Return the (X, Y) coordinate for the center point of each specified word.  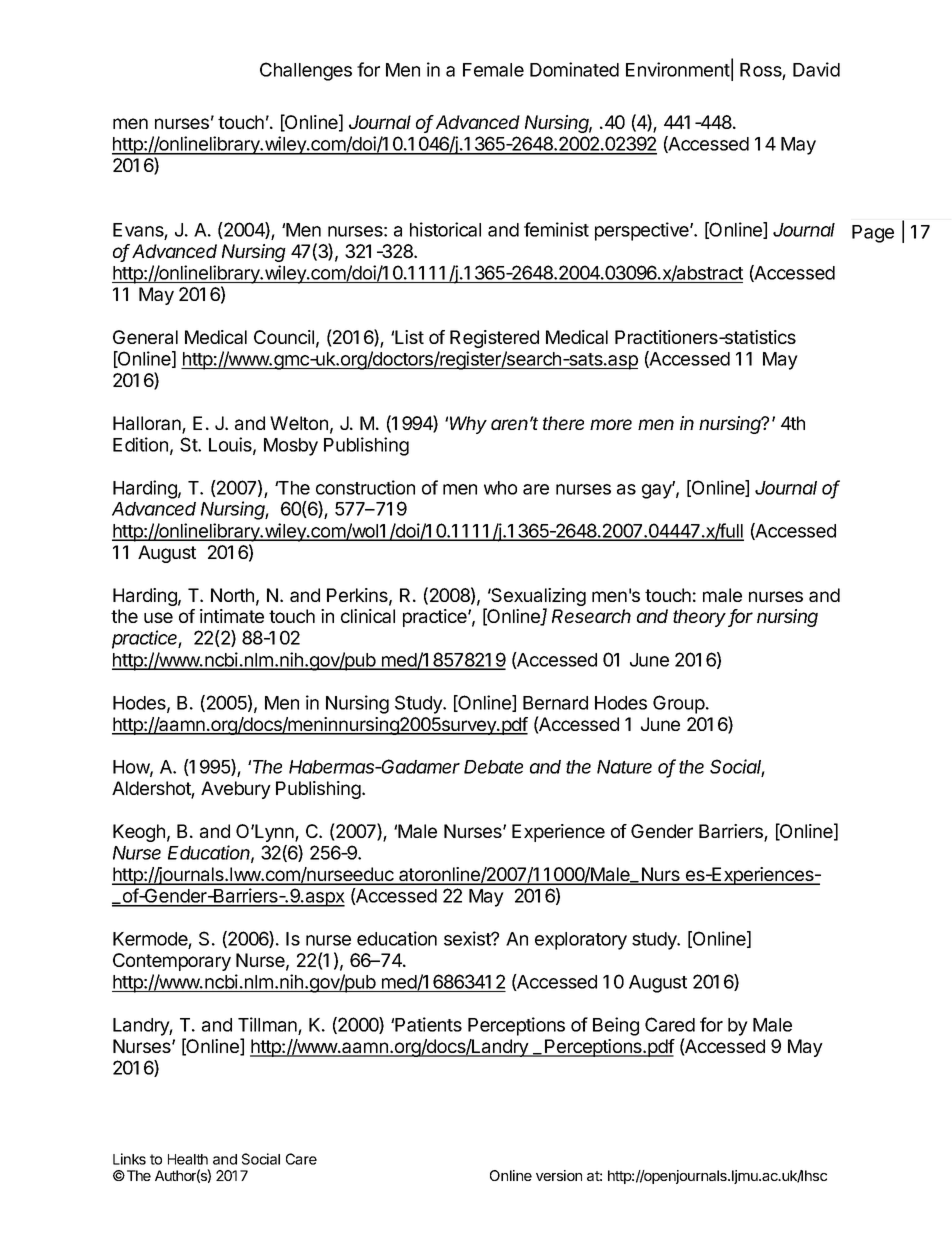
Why (468, 425)
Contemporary (172, 962)
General (145, 337)
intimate (232, 616)
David (816, 69)
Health (188, 1159)
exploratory (581, 941)
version (559, 1175)
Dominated (574, 69)
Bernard (555, 703)
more (611, 424)
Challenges (306, 71)
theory (701, 618)
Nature (624, 767)
